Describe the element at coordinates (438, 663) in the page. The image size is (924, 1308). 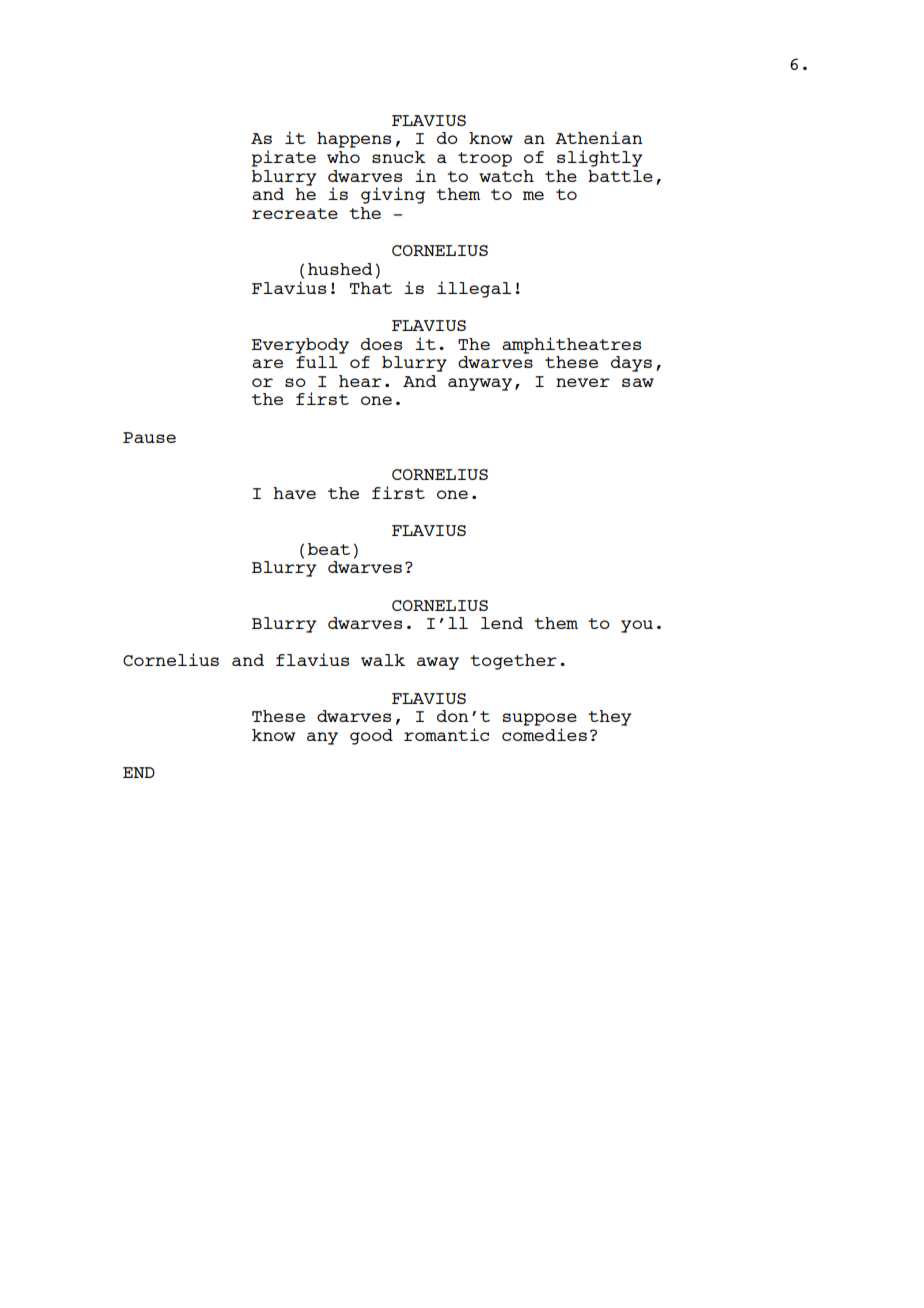
I see `away` at that location.
